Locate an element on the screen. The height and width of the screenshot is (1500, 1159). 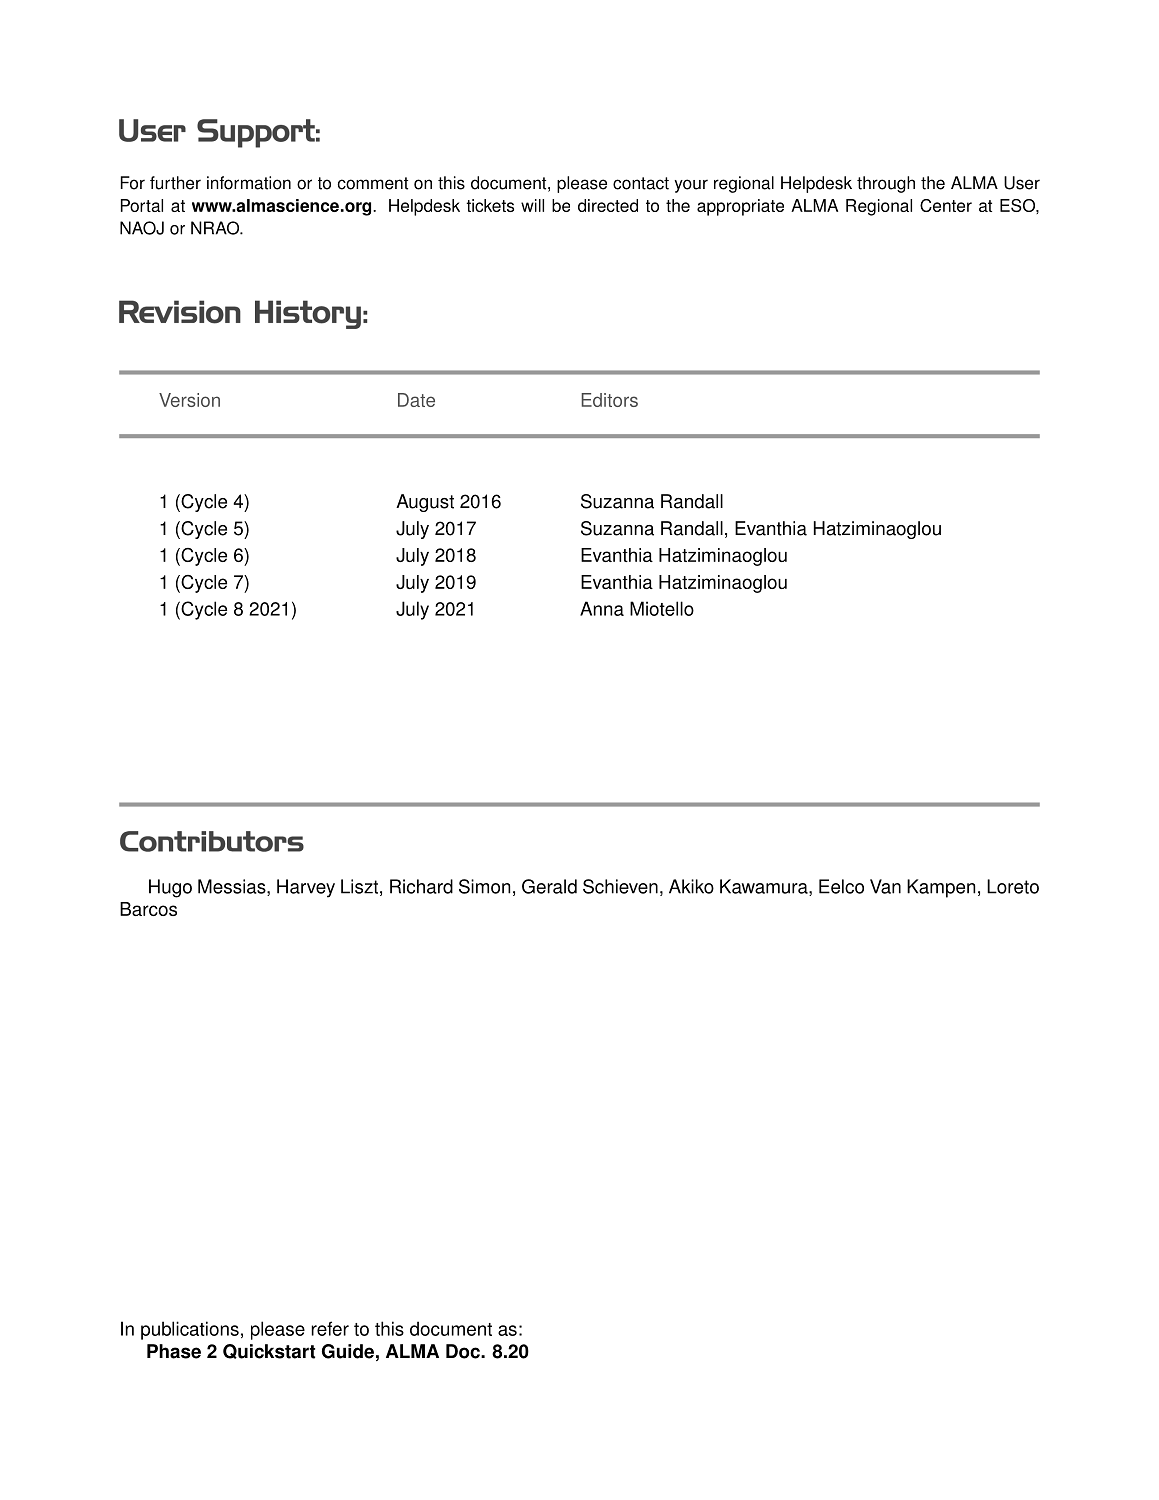
Quickstart is located at coordinates (269, 1351).
